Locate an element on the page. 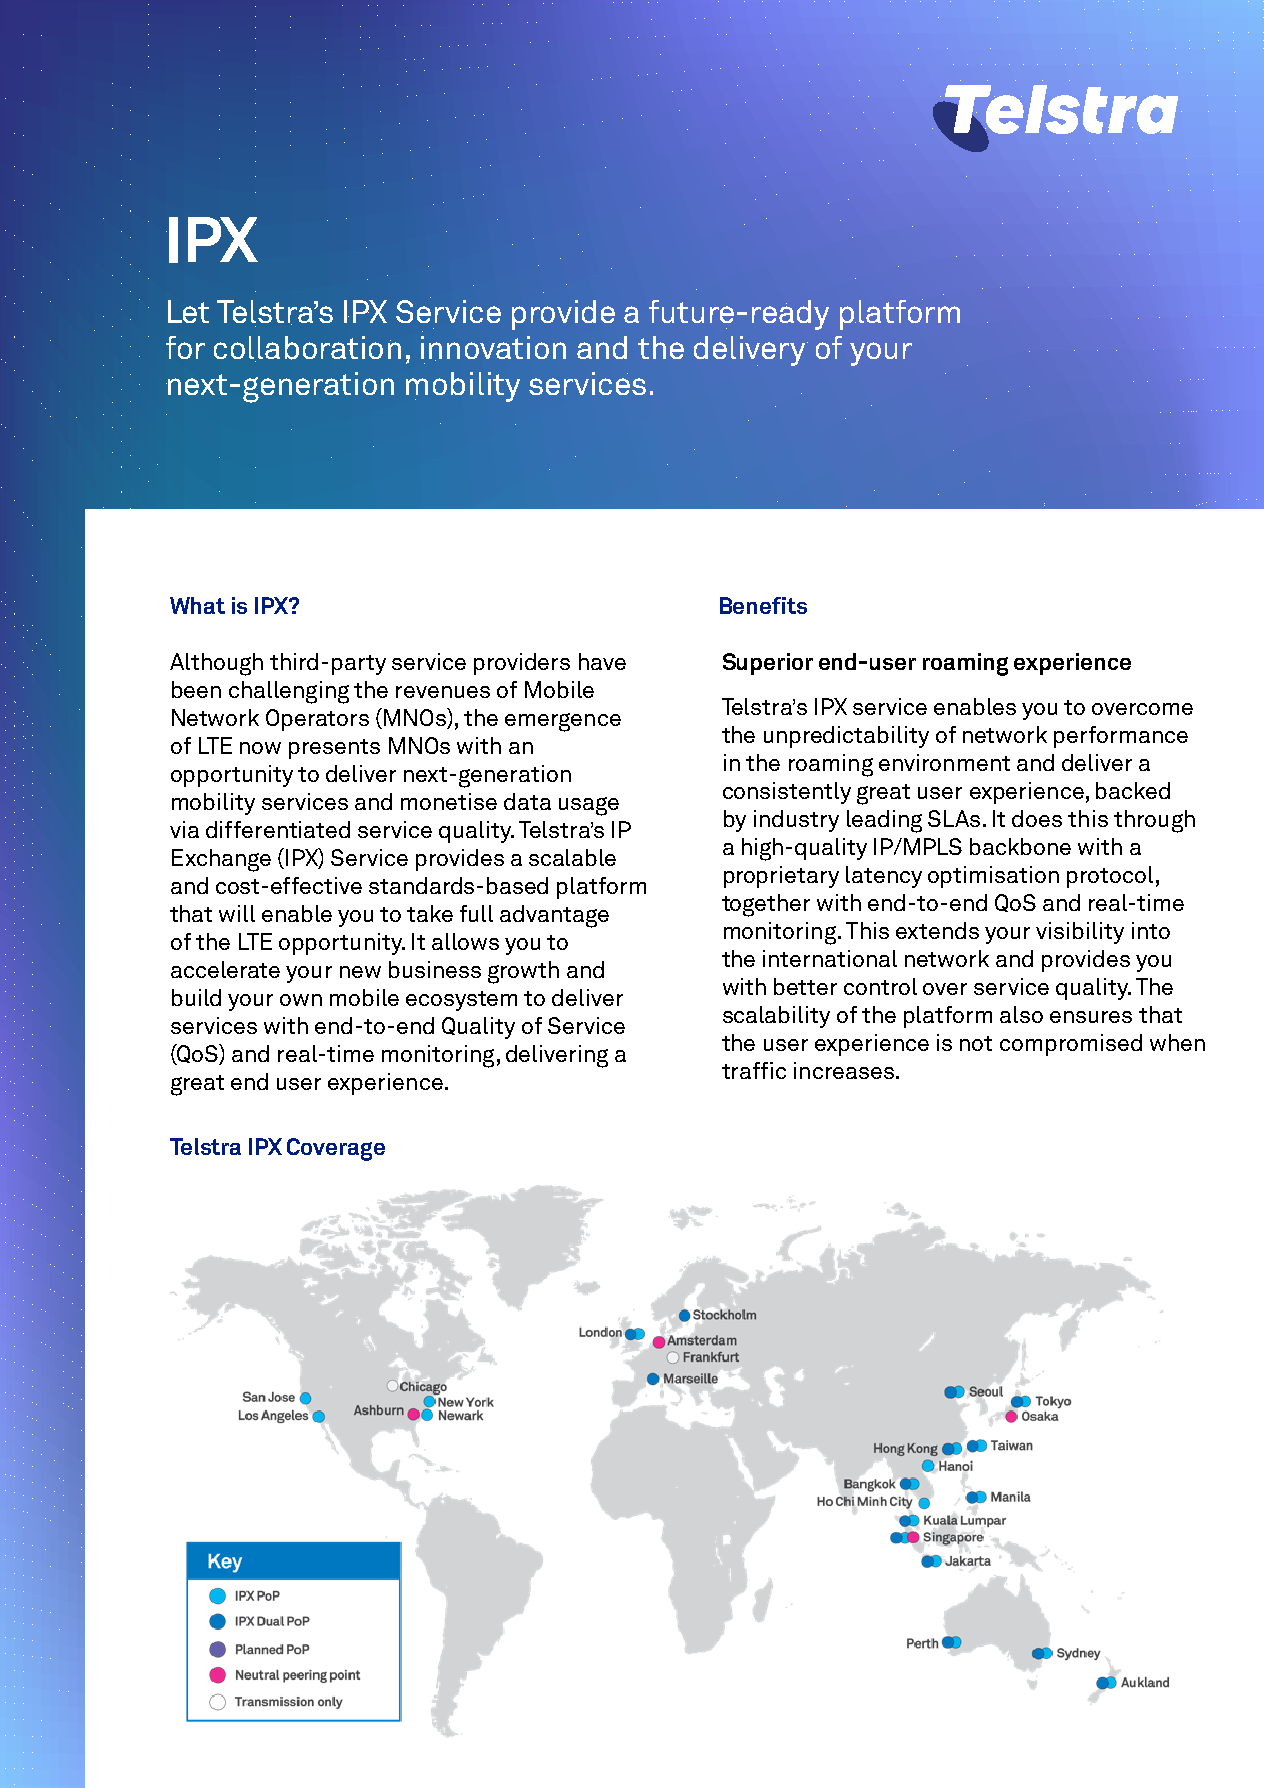 This document has height=1788, width=1264. traffic is located at coordinates (754, 1070).
